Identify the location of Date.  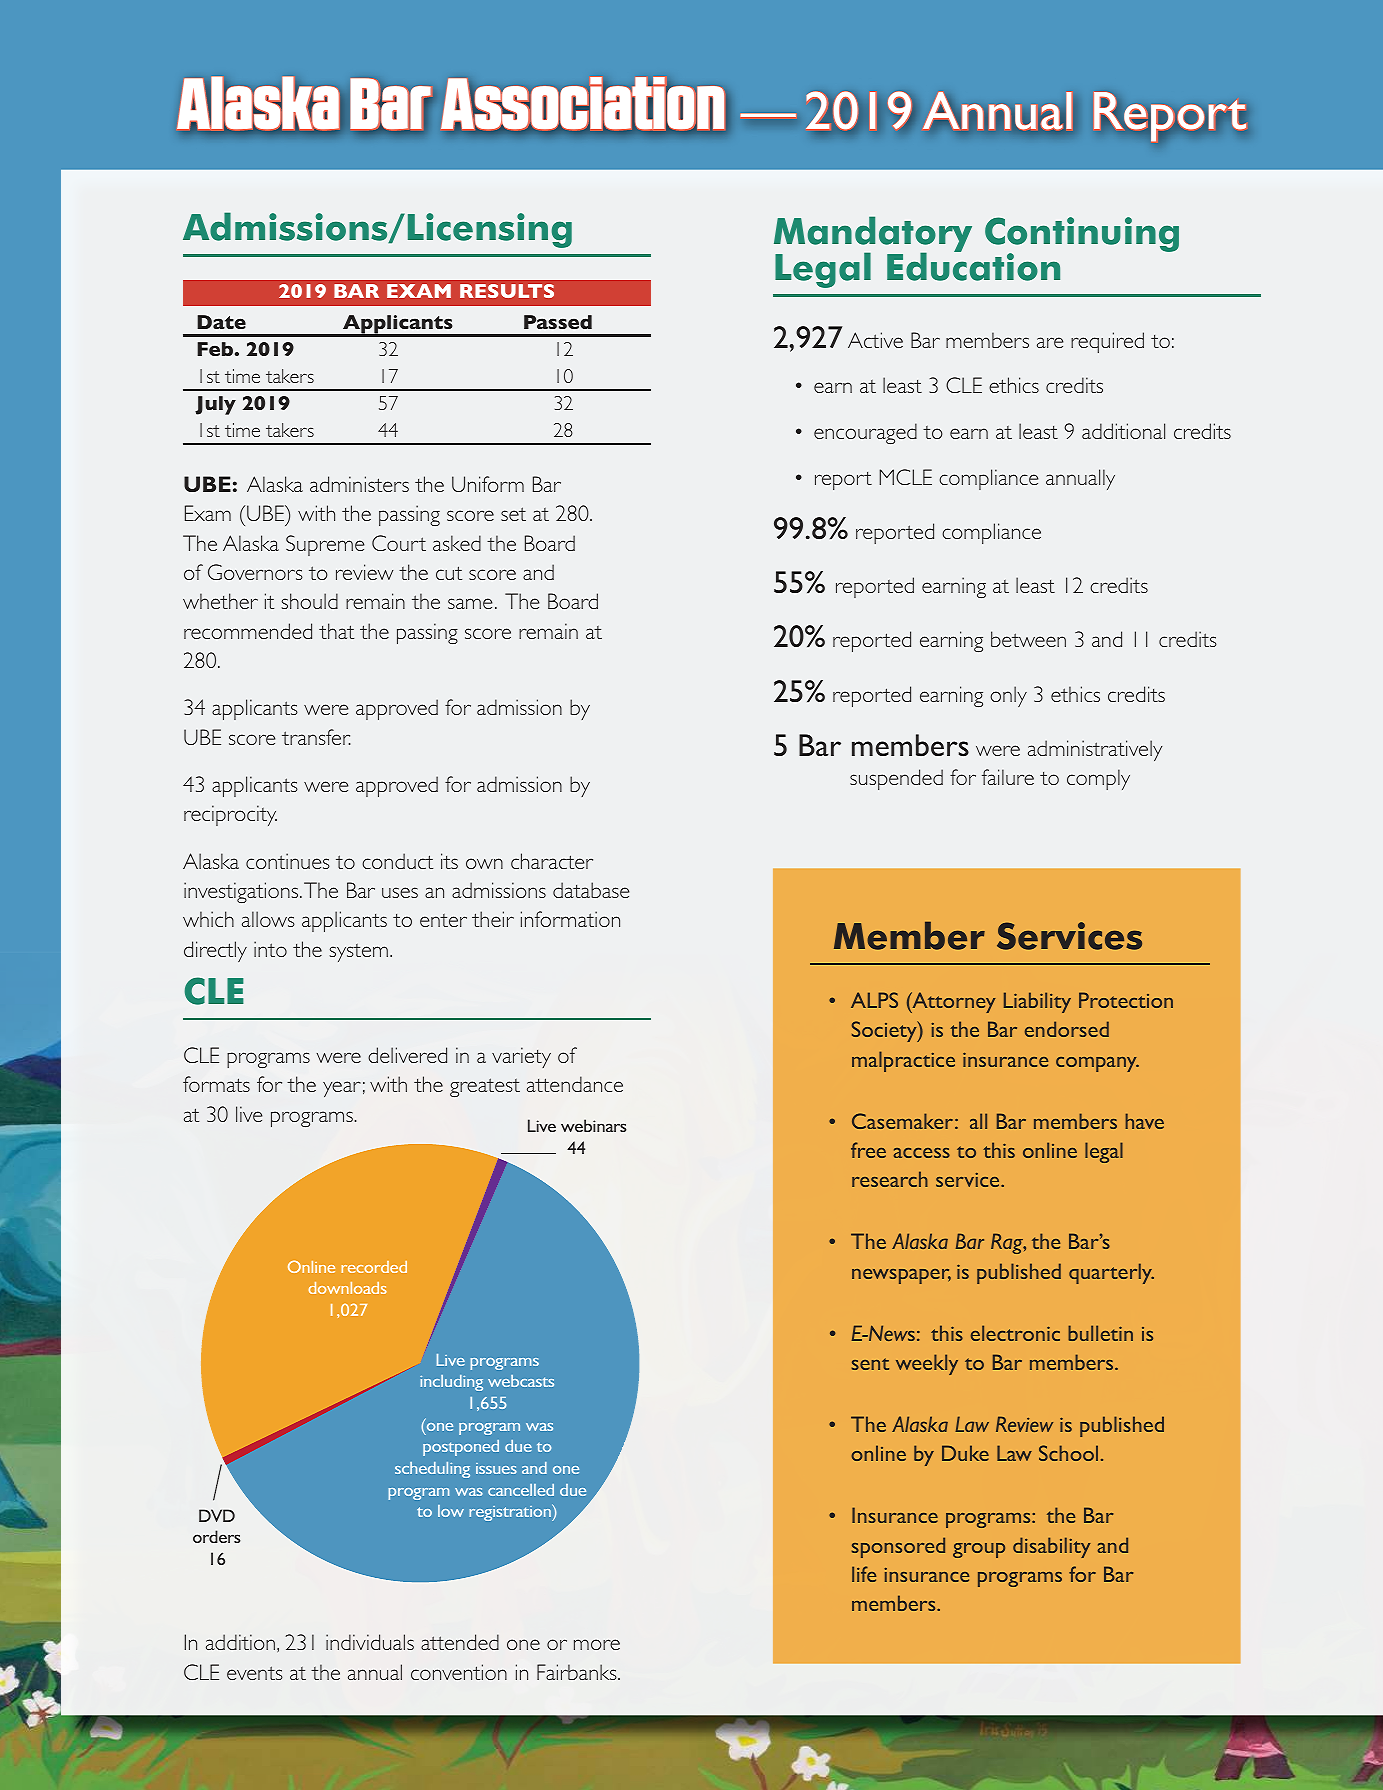
(221, 322).
